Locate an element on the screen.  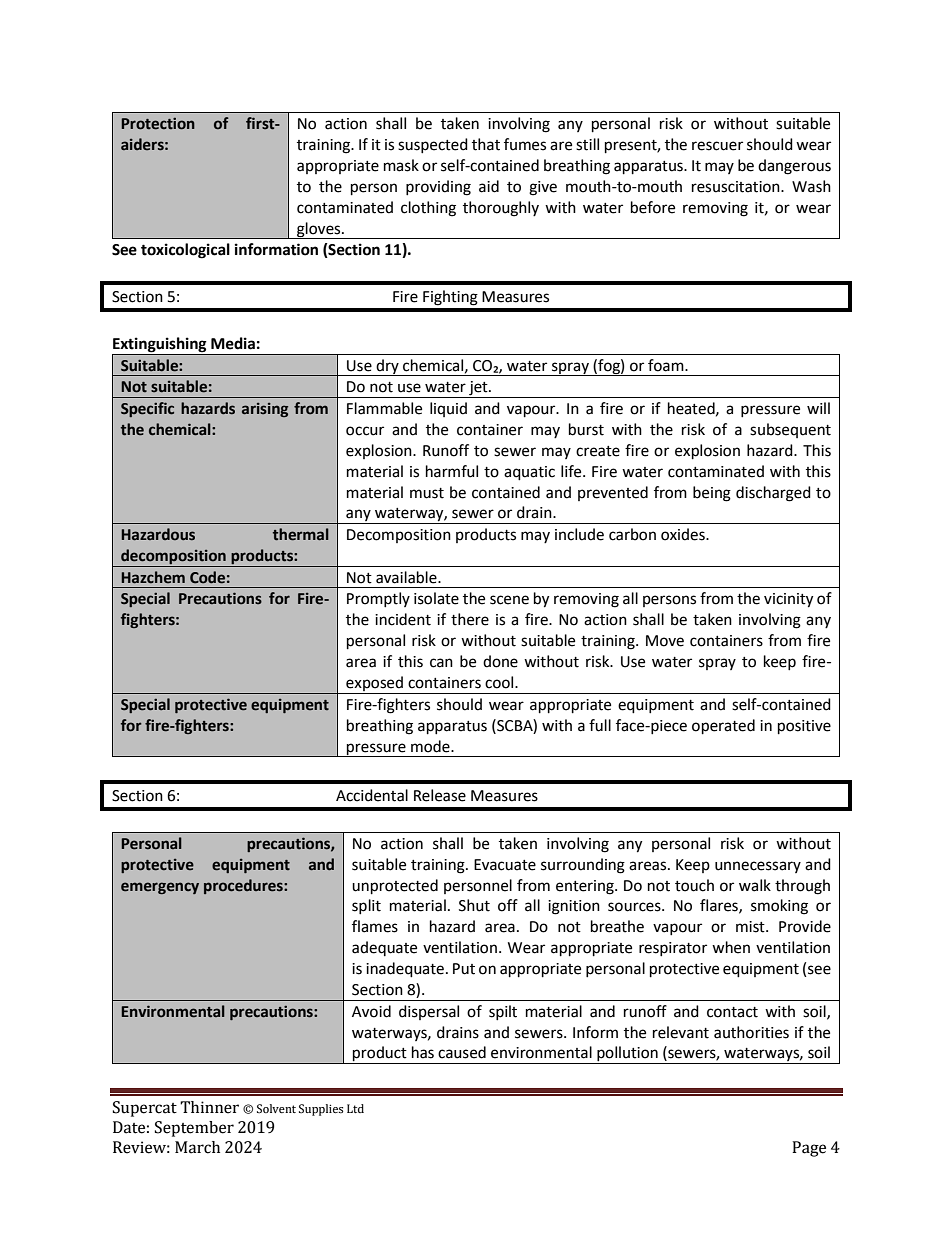
caused is located at coordinates (462, 1052).
